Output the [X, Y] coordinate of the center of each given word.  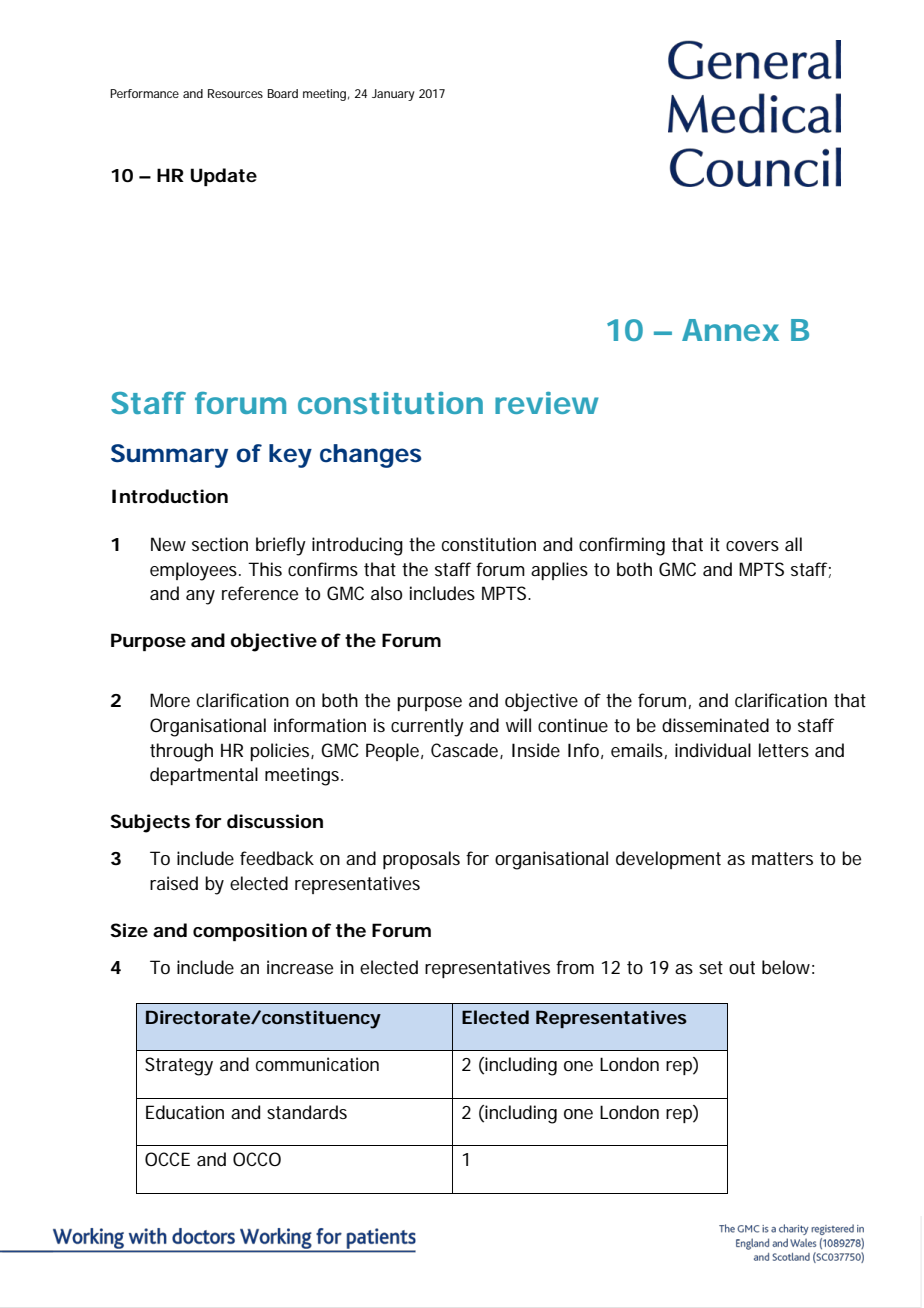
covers [752, 546]
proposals [421, 860]
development [668, 860]
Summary [169, 456]
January [393, 95]
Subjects [150, 823]
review [546, 403]
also [386, 593]
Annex [730, 330]
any [200, 597]
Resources [235, 93]
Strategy [179, 1066]
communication [317, 1064]
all [793, 544]
